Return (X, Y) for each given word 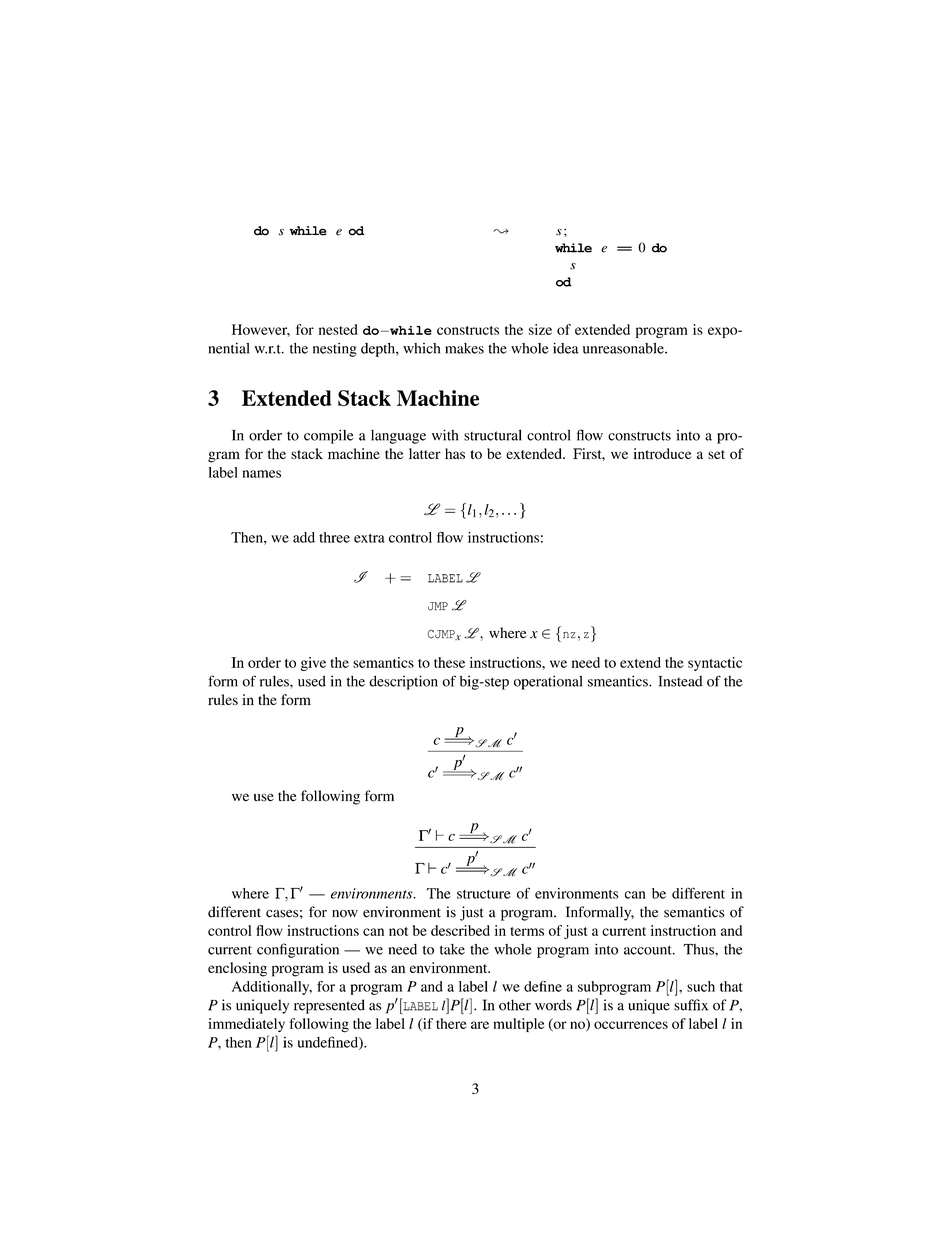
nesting (335, 350)
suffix (691, 1005)
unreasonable (624, 348)
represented (329, 1006)
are (480, 1025)
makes (464, 348)
